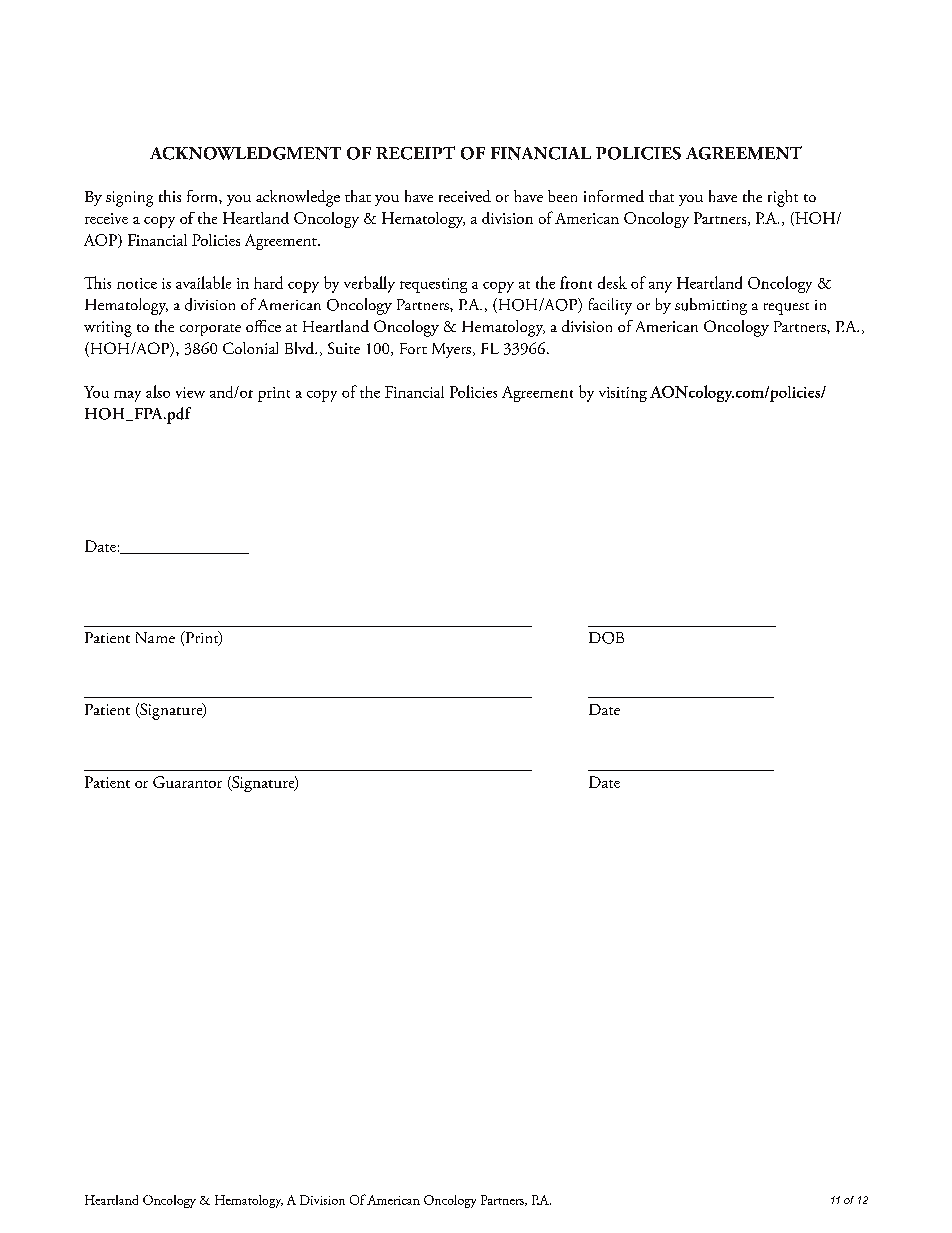 The width and height of the screenshot is (952, 1233). I want to click on ACKNOWLEDGMENT, so click(245, 153).
